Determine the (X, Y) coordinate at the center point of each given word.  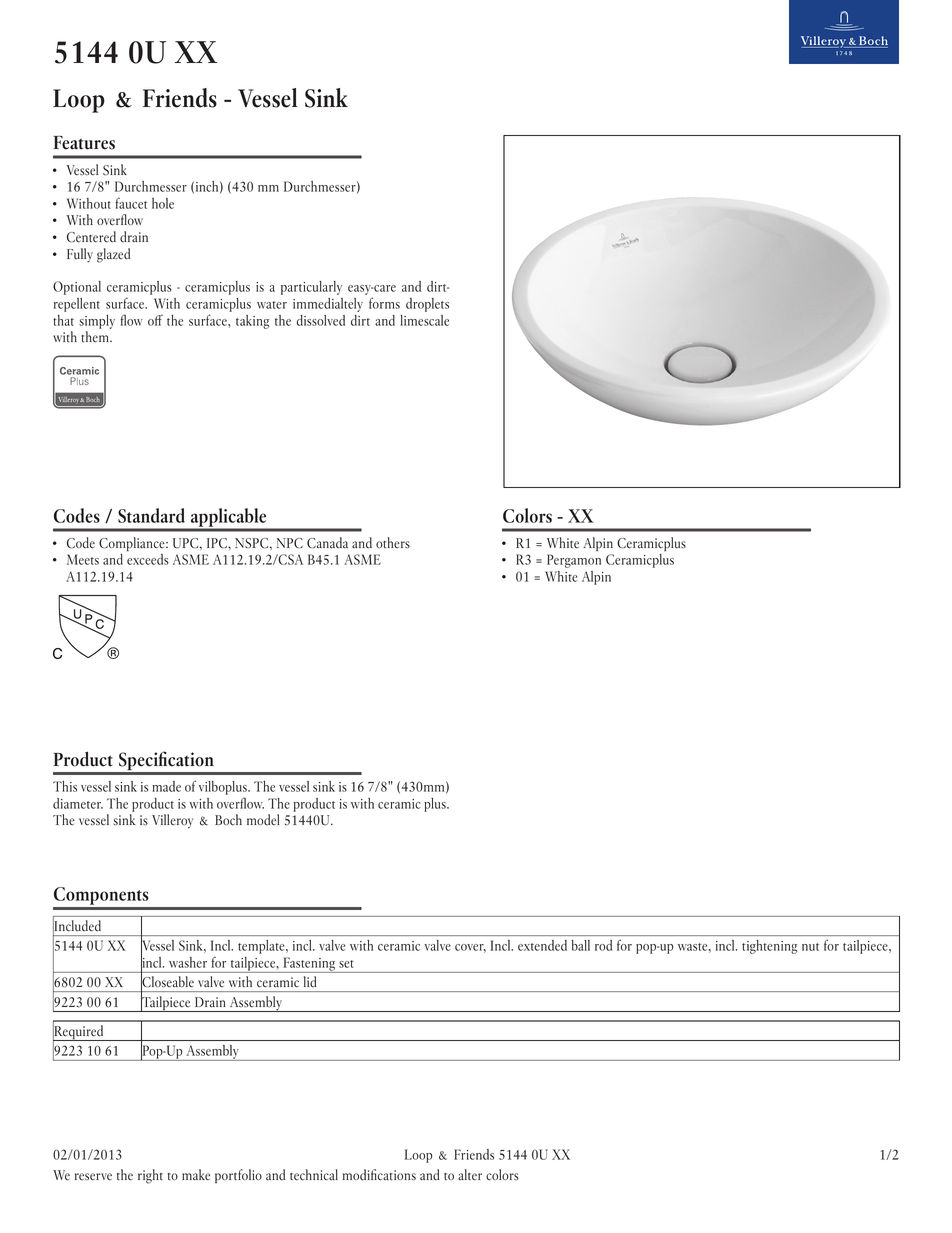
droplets (427, 305)
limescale (424, 320)
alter (470, 1175)
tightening (769, 947)
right (150, 1176)
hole (163, 203)
